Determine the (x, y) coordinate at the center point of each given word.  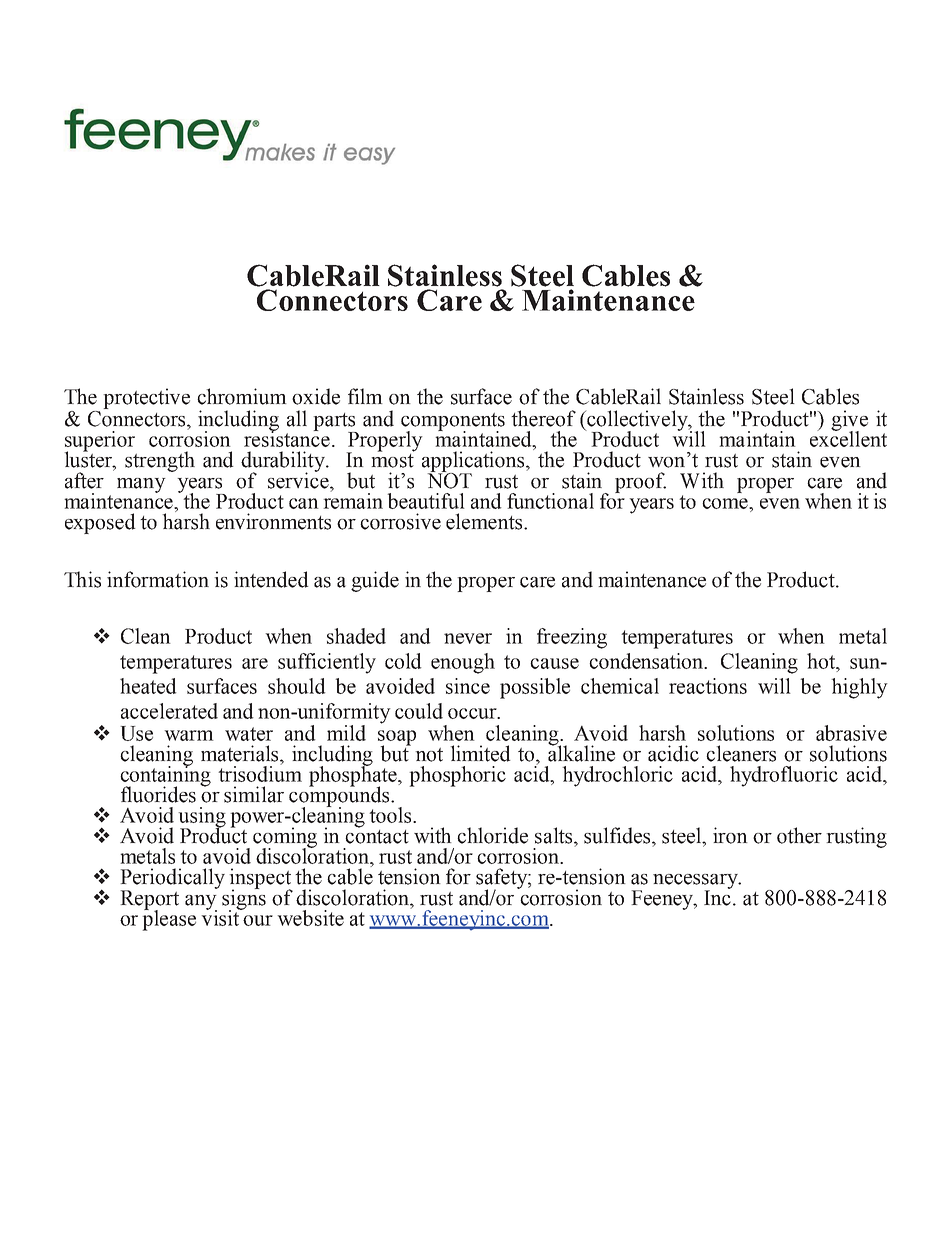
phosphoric (457, 776)
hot (822, 661)
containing (165, 776)
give (849, 421)
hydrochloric (617, 776)
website (310, 918)
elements (485, 521)
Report (149, 901)
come (726, 503)
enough (463, 663)
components (453, 423)
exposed (100, 523)
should (297, 686)
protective (146, 398)
